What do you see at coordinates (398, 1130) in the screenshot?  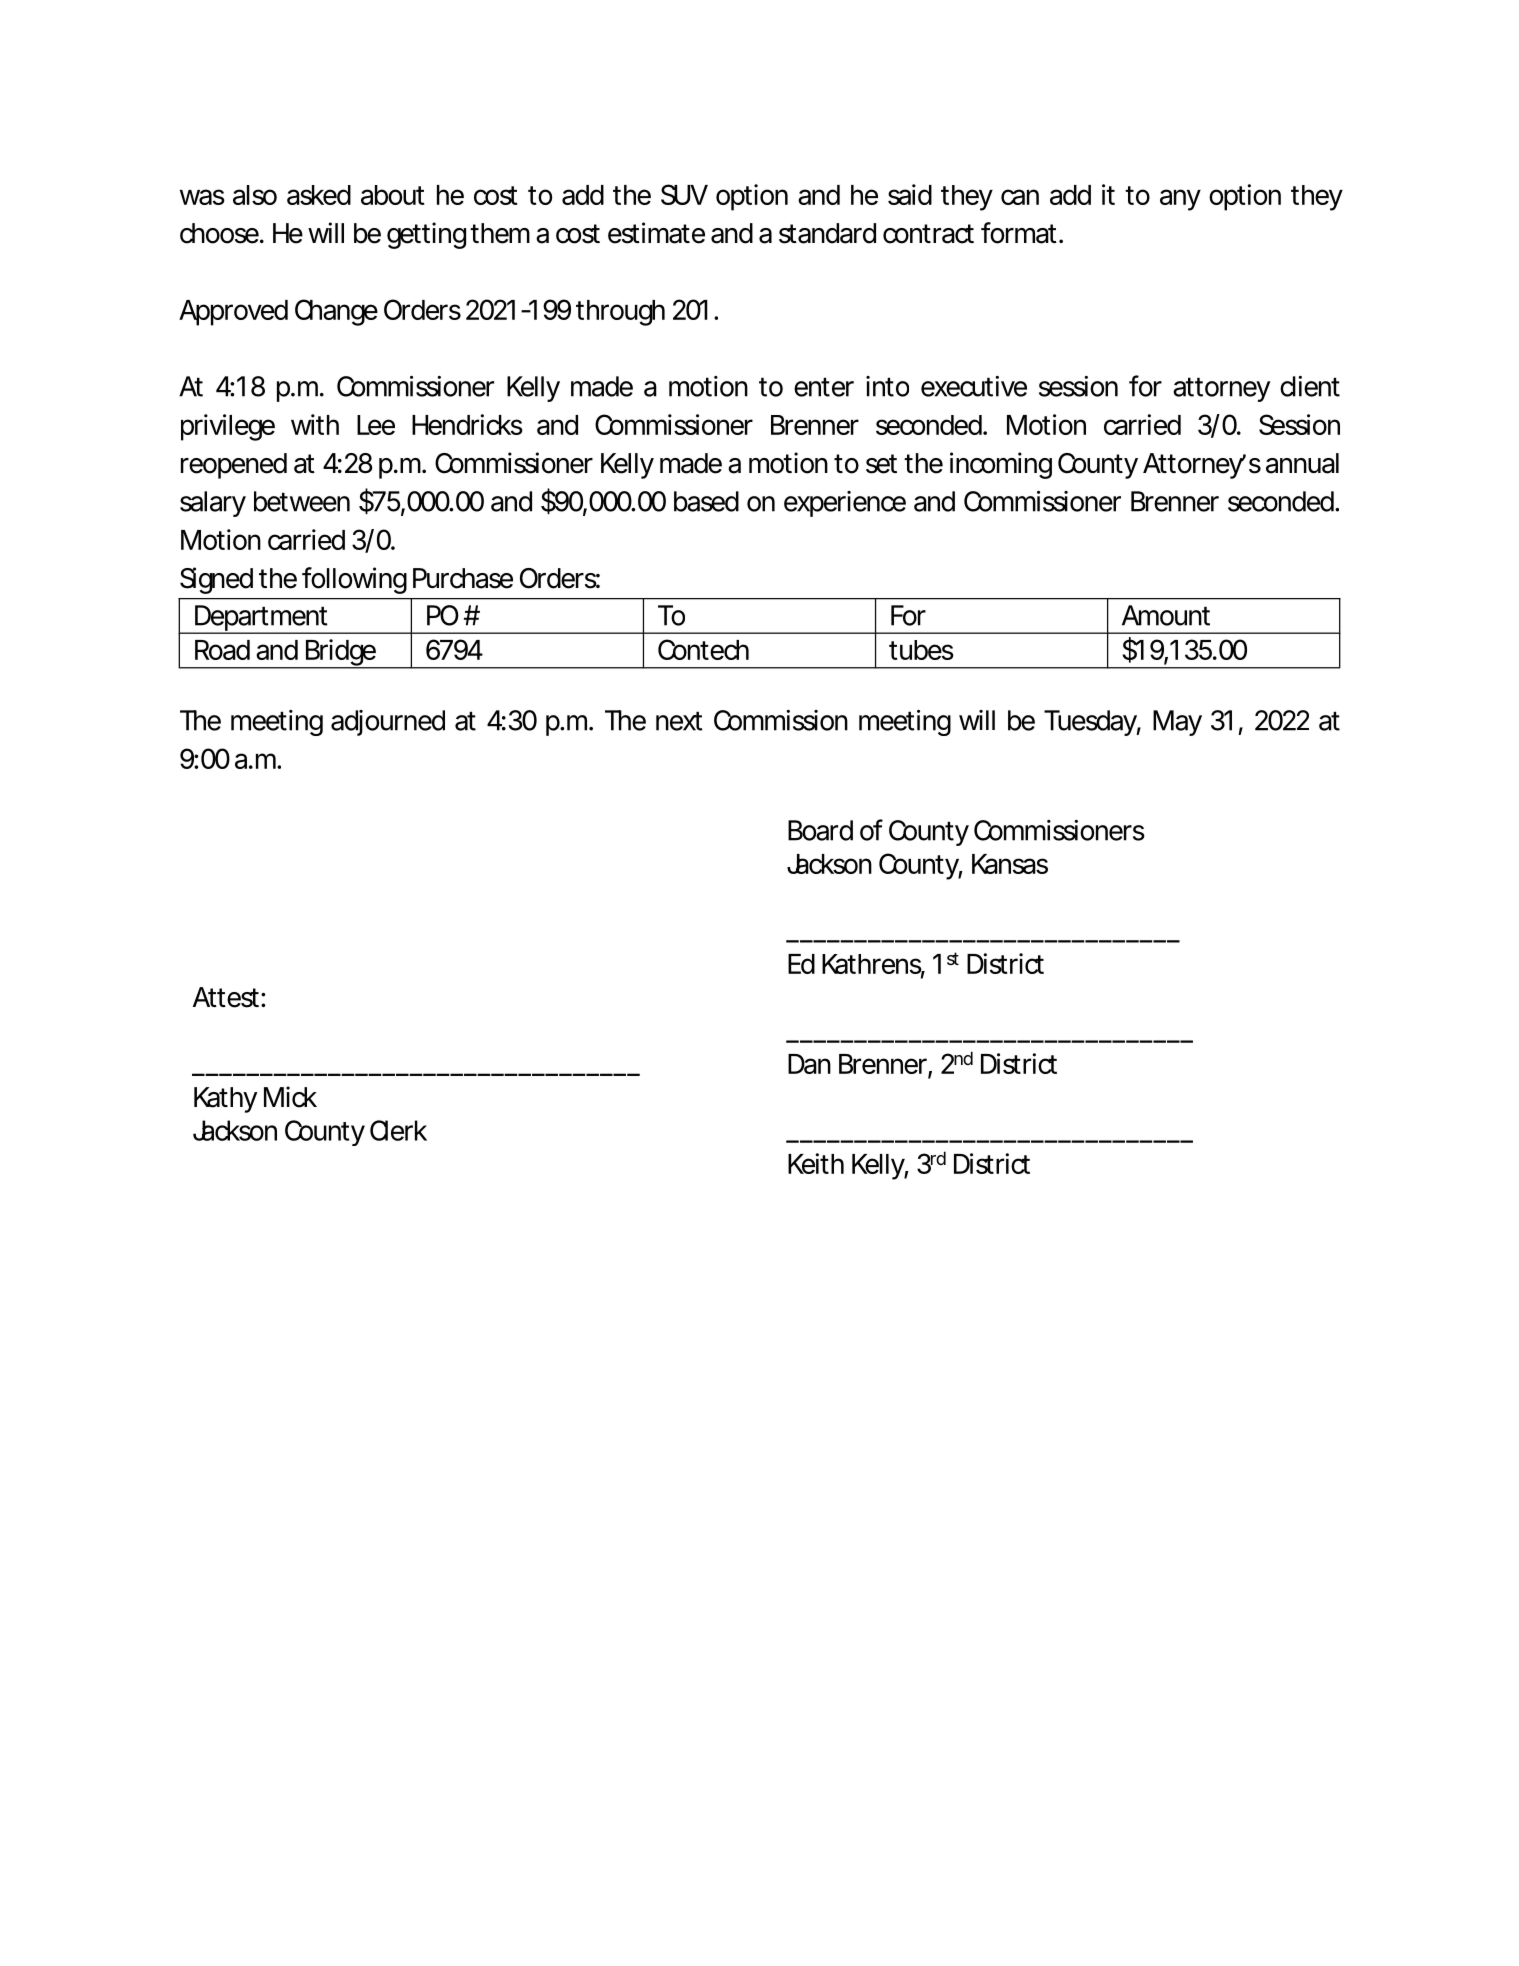 I see `Clerk` at bounding box center [398, 1130].
